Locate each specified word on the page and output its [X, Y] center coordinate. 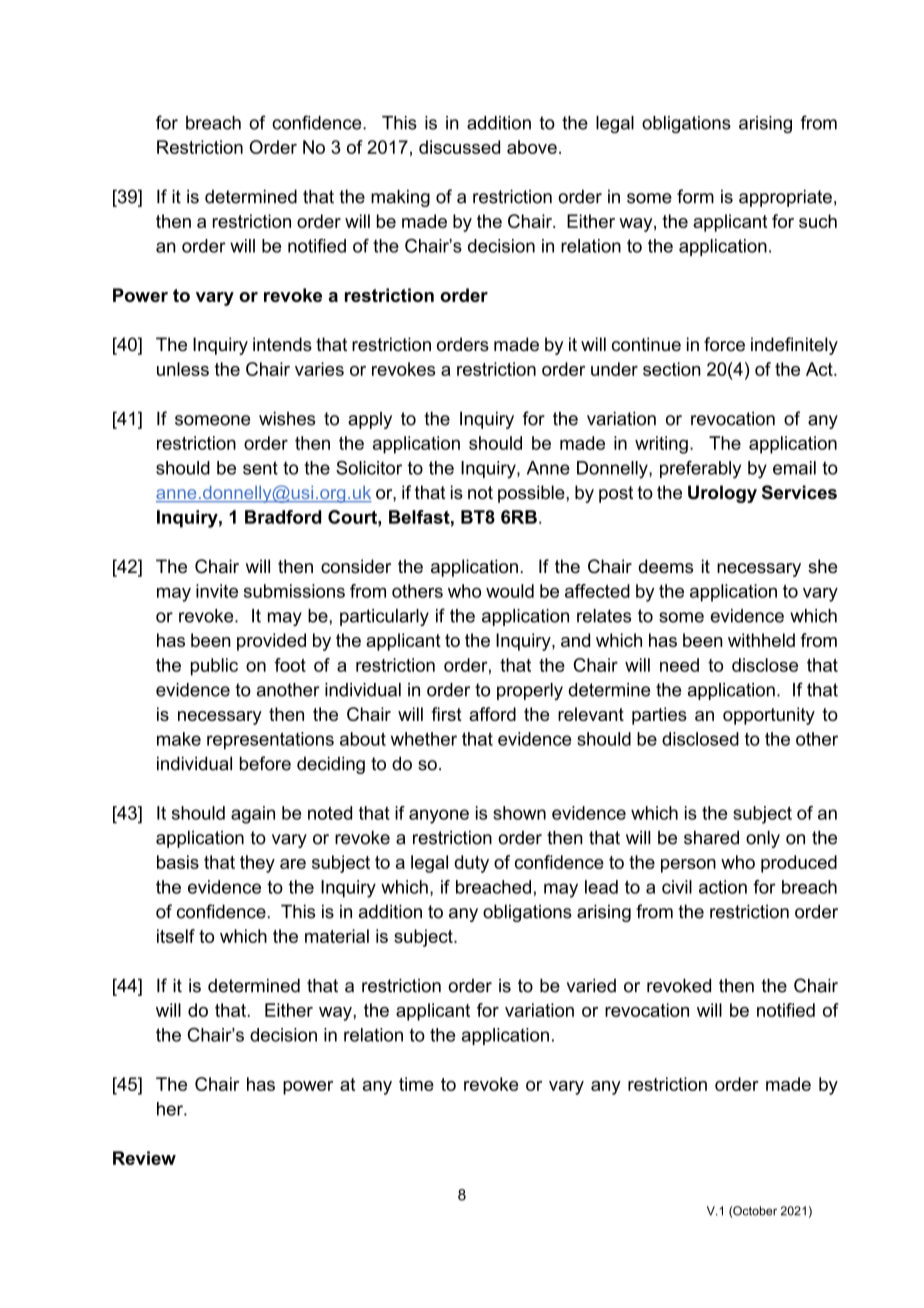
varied [591, 985]
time [416, 1084]
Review [144, 1158]
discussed [459, 147]
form [695, 196]
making [400, 198]
